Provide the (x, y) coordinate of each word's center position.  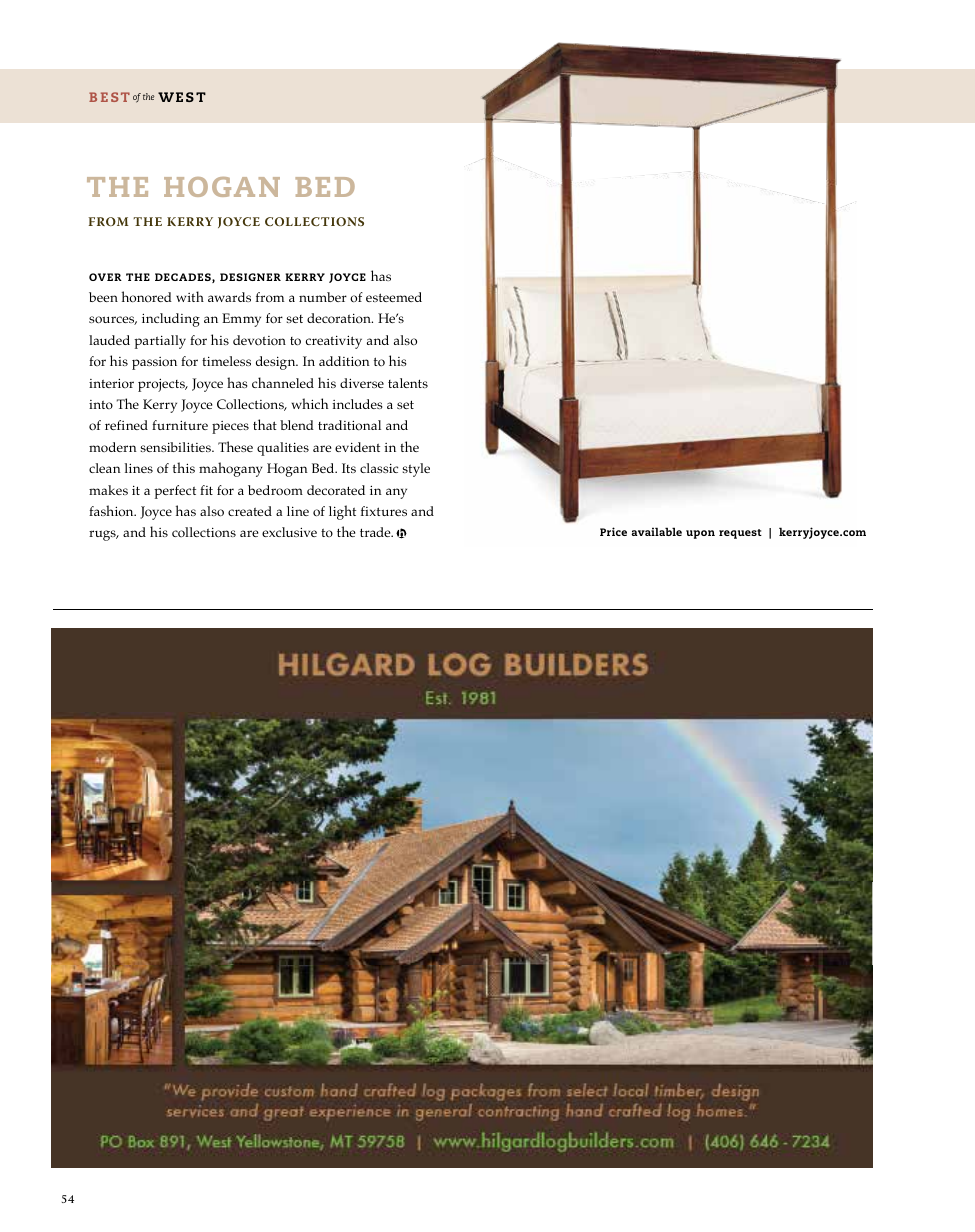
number (323, 297)
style (416, 470)
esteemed (394, 297)
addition (344, 361)
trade (376, 532)
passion (154, 363)
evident (357, 447)
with (190, 296)
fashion (112, 511)
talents (408, 383)
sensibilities (176, 447)
